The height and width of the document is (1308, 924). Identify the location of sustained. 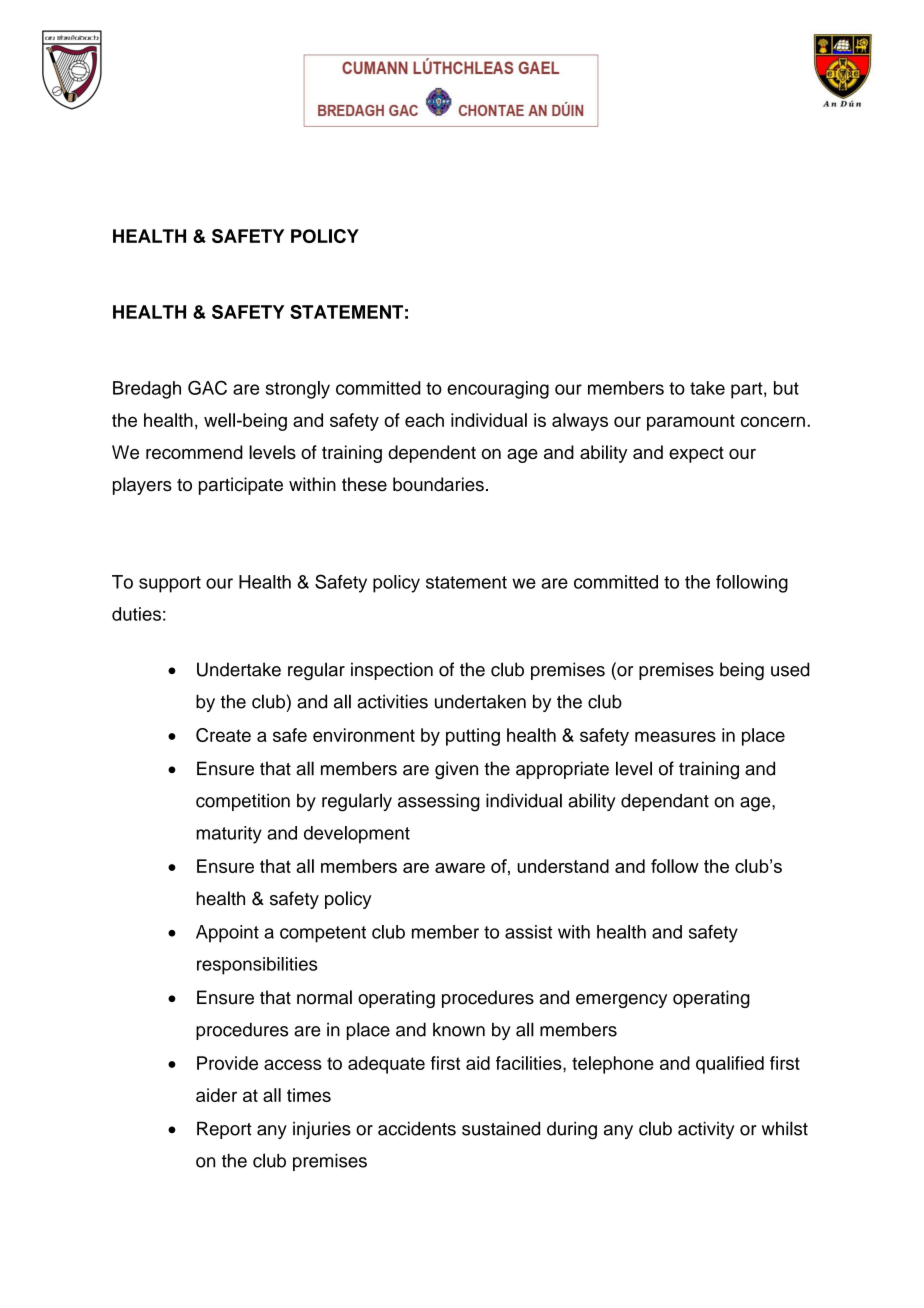
(501, 1128).
